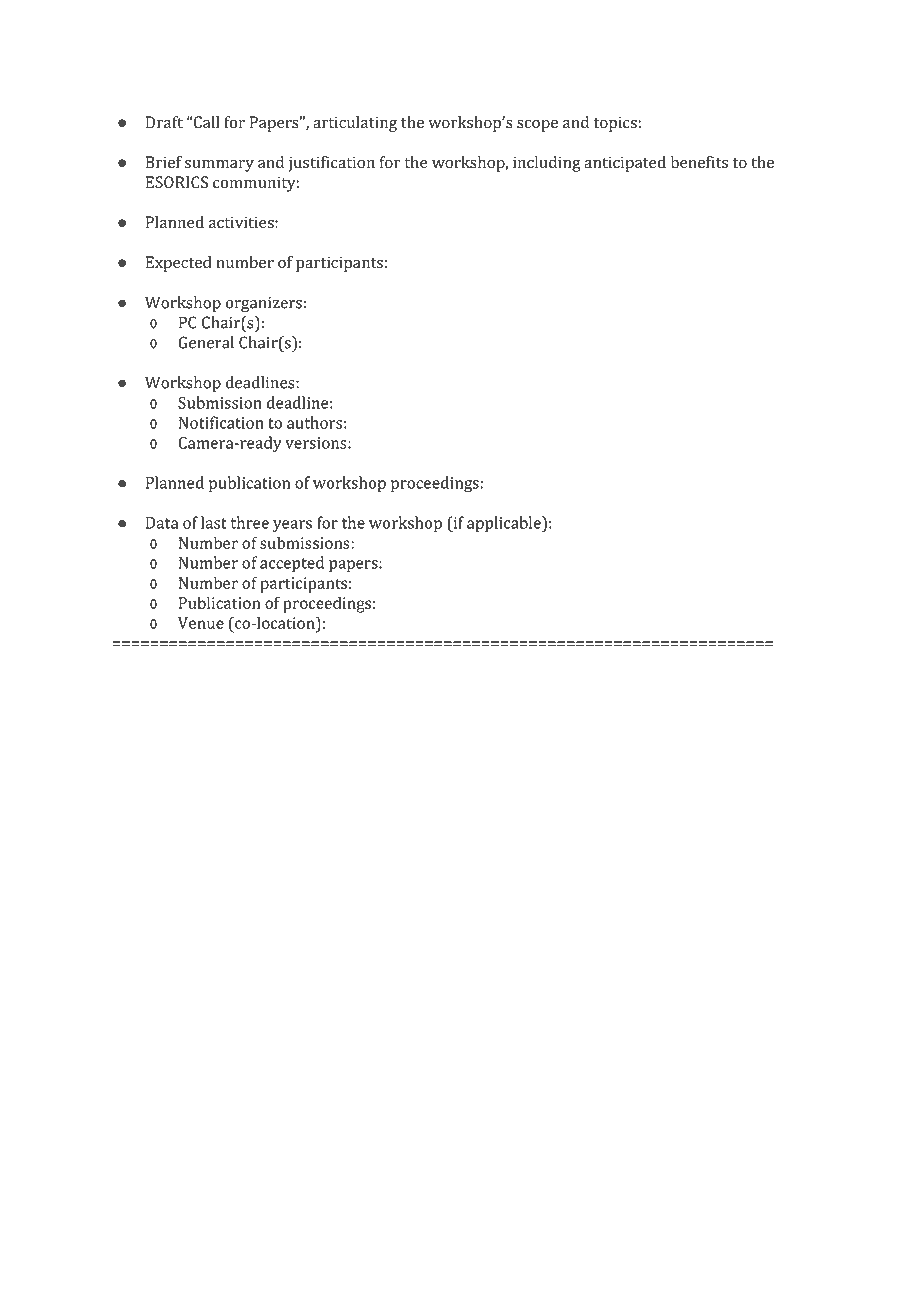 This document has height=1308, width=924. What do you see at coordinates (250, 522) in the document?
I see `three` at bounding box center [250, 522].
